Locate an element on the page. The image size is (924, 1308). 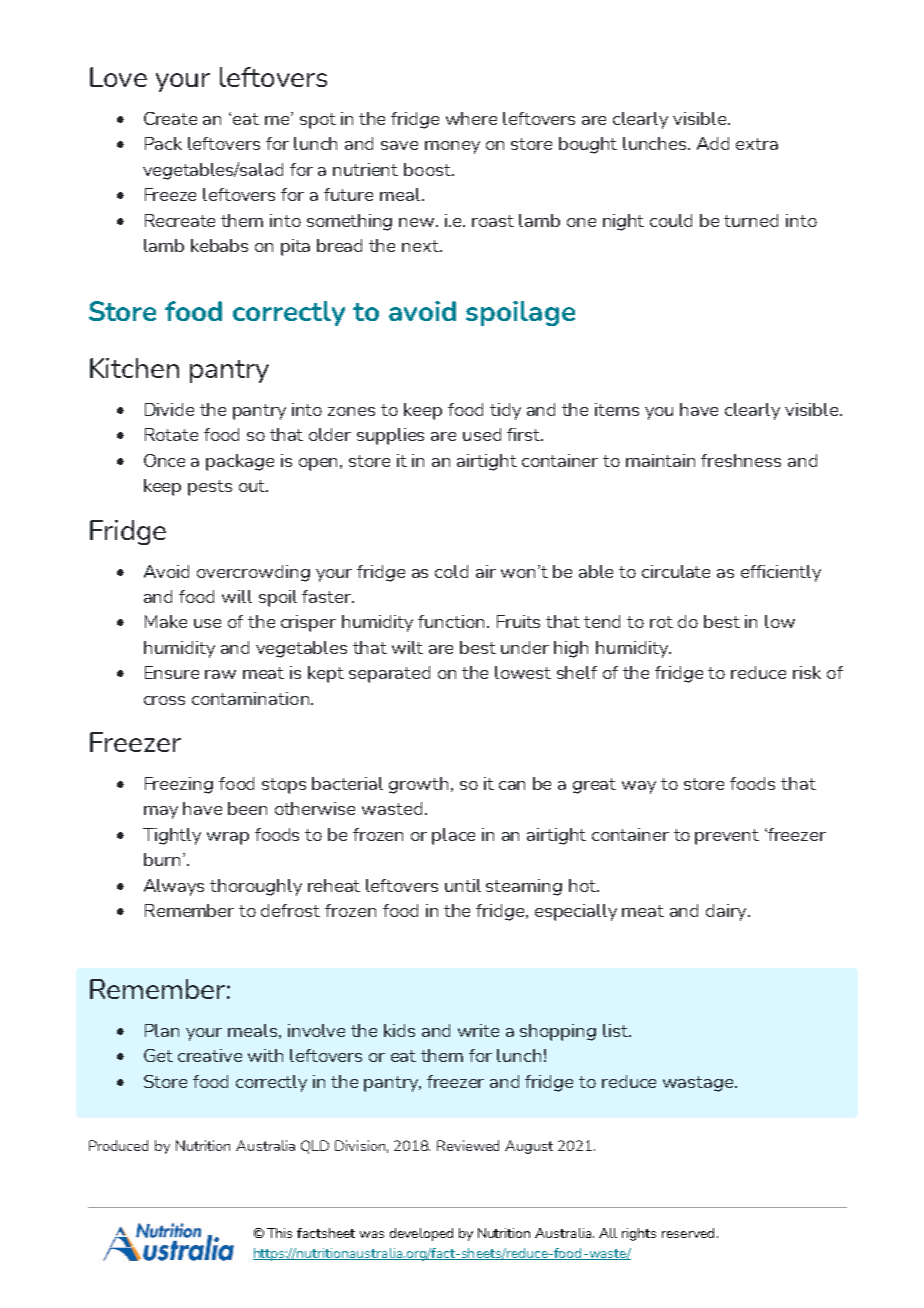
where is located at coordinates (471, 118).
